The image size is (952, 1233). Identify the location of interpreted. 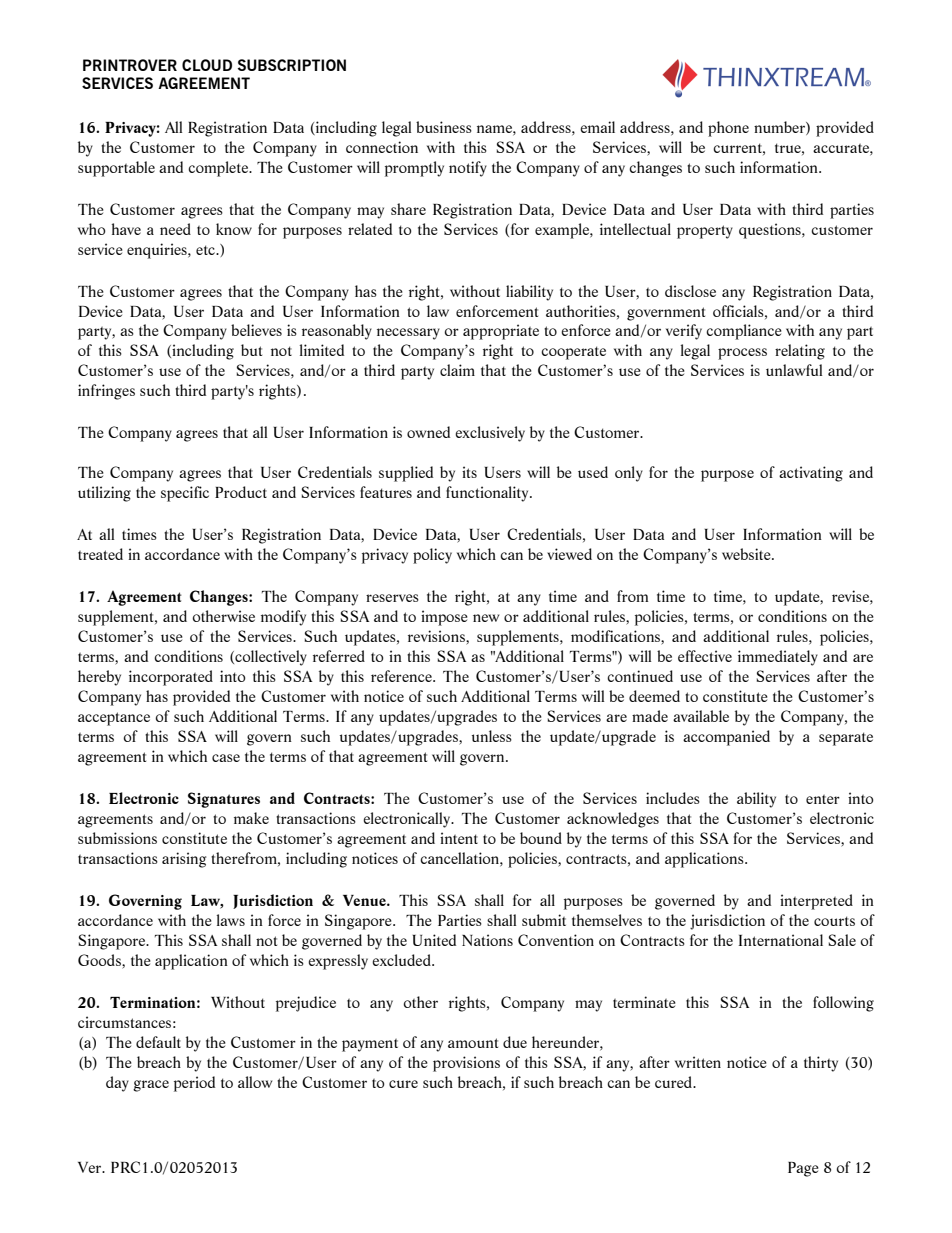
(816, 902).
